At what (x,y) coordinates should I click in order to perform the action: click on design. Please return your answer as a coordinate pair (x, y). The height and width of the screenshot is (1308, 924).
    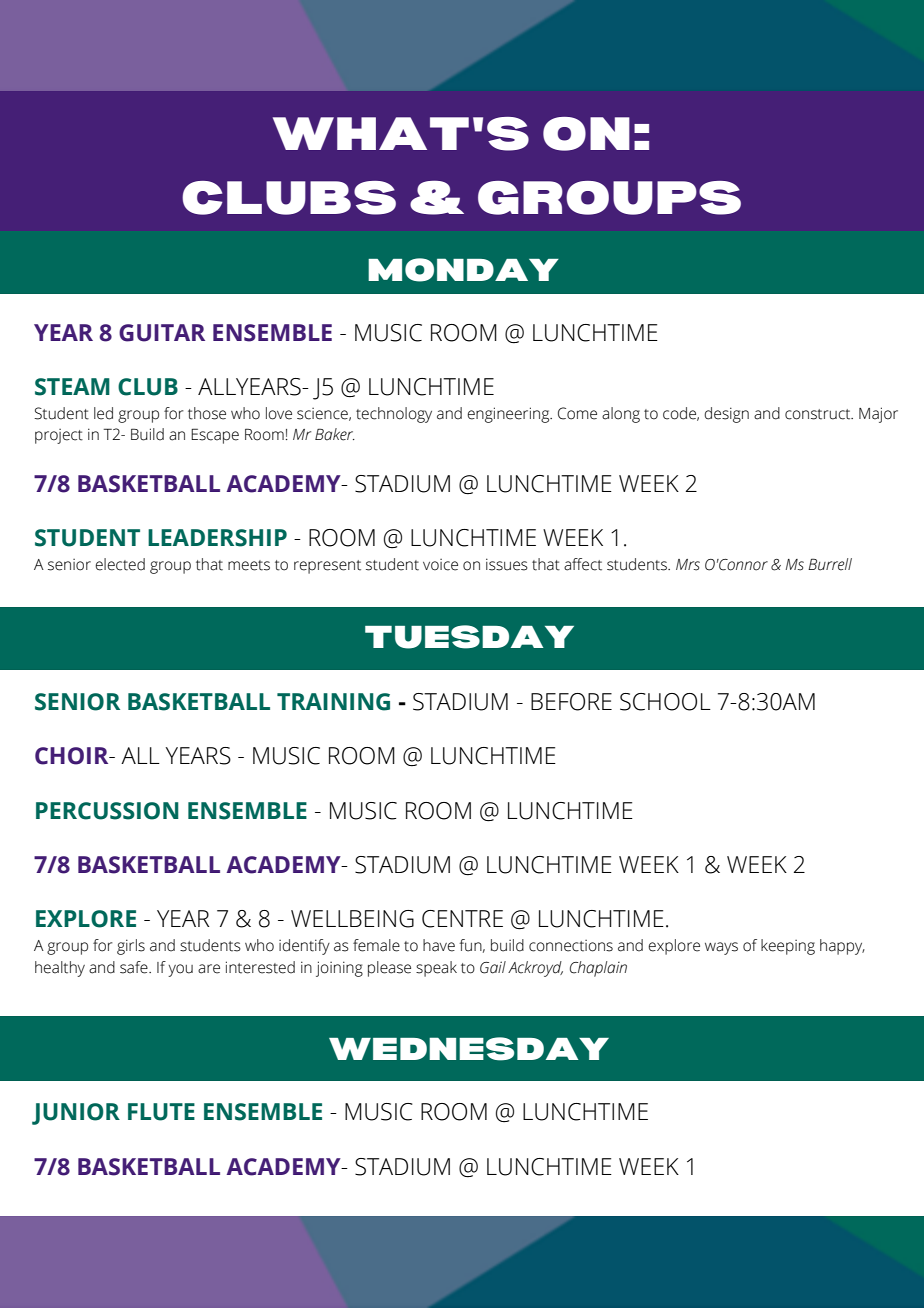
    Looking at the image, I should click on (726, 415).
